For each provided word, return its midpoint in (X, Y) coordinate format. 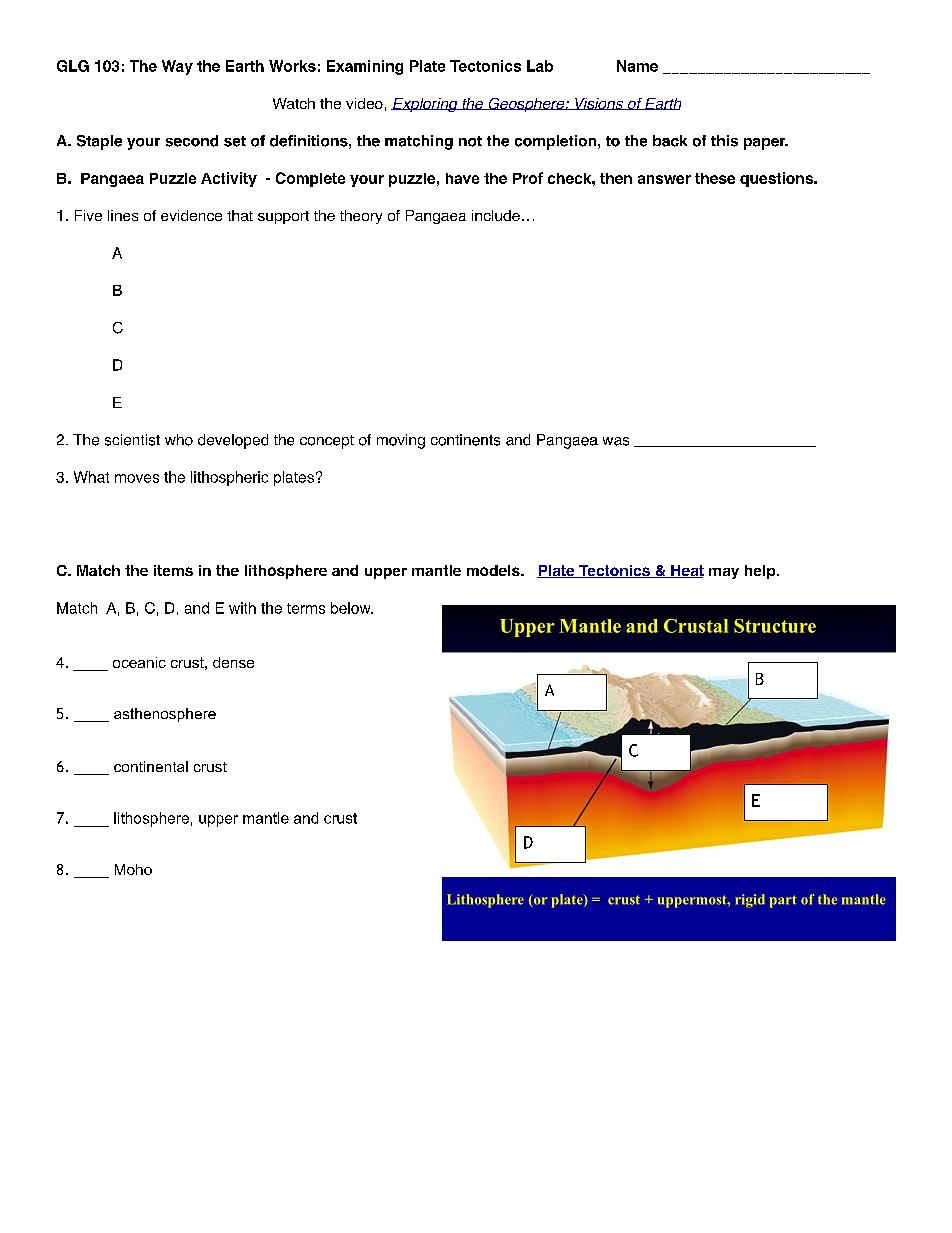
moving (401, 441)
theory (361, 217)
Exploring (425, 105)
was (616, 441)
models (494, 570)
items (173, 570)
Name (637, 66)
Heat (686, 571)
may (724, 573)
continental (151, 766)
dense (233, 662)
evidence (191, 215)
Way (177, 67)
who (179, 440)
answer (664, 179)
